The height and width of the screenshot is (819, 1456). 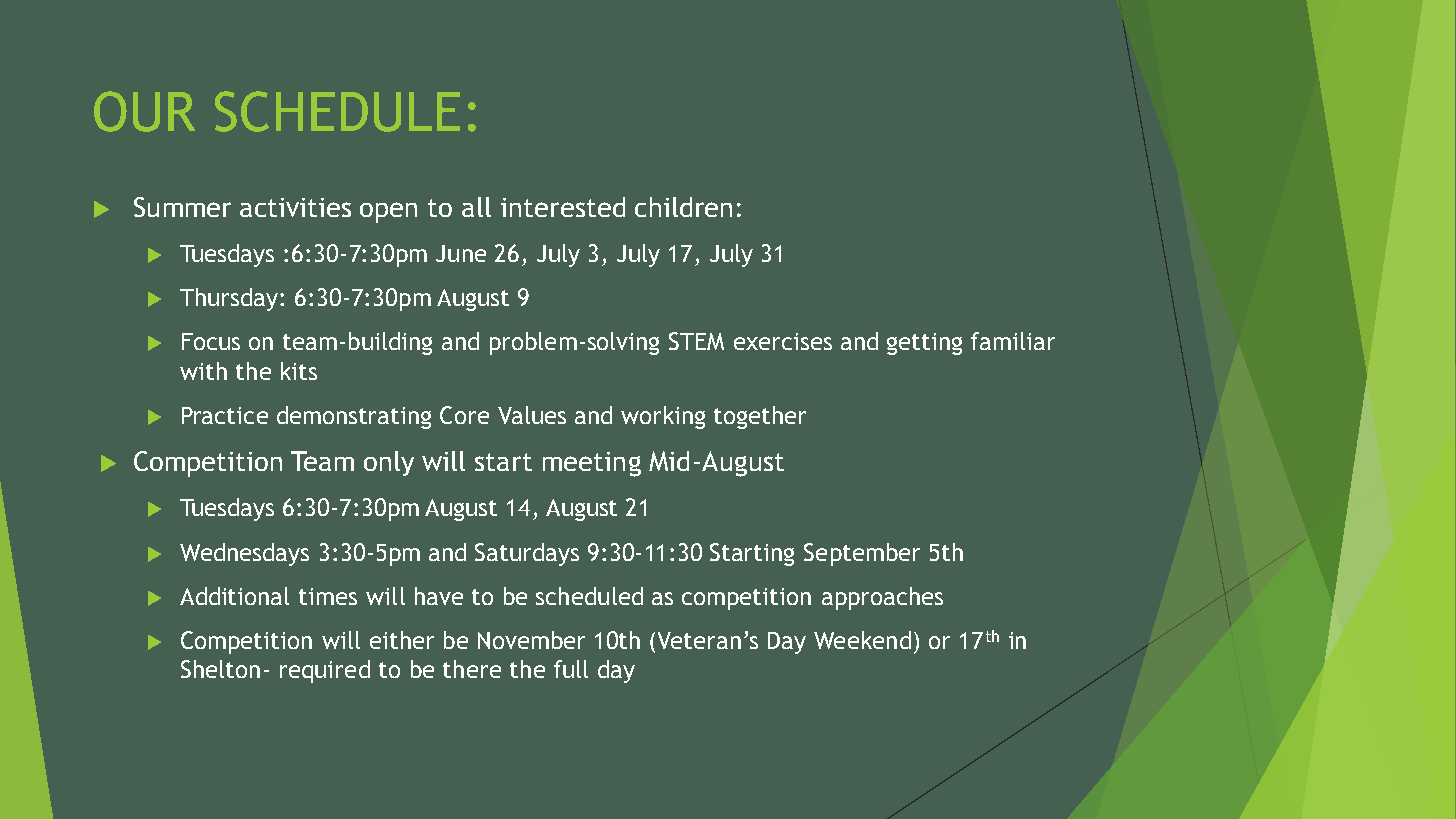 I want to click on either, so click(x=402, y=640).
